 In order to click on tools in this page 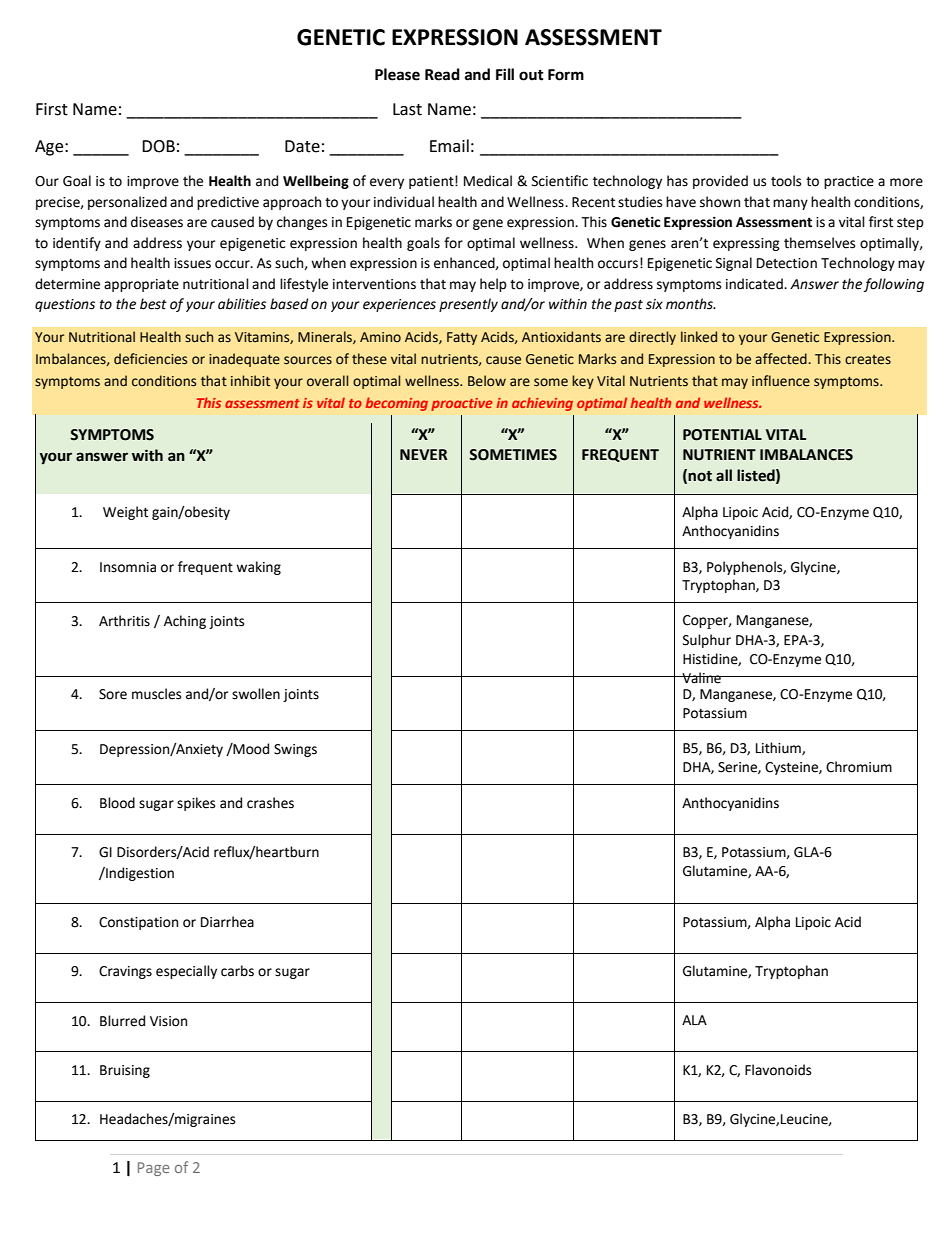, I will do `click(786, 181)`.
